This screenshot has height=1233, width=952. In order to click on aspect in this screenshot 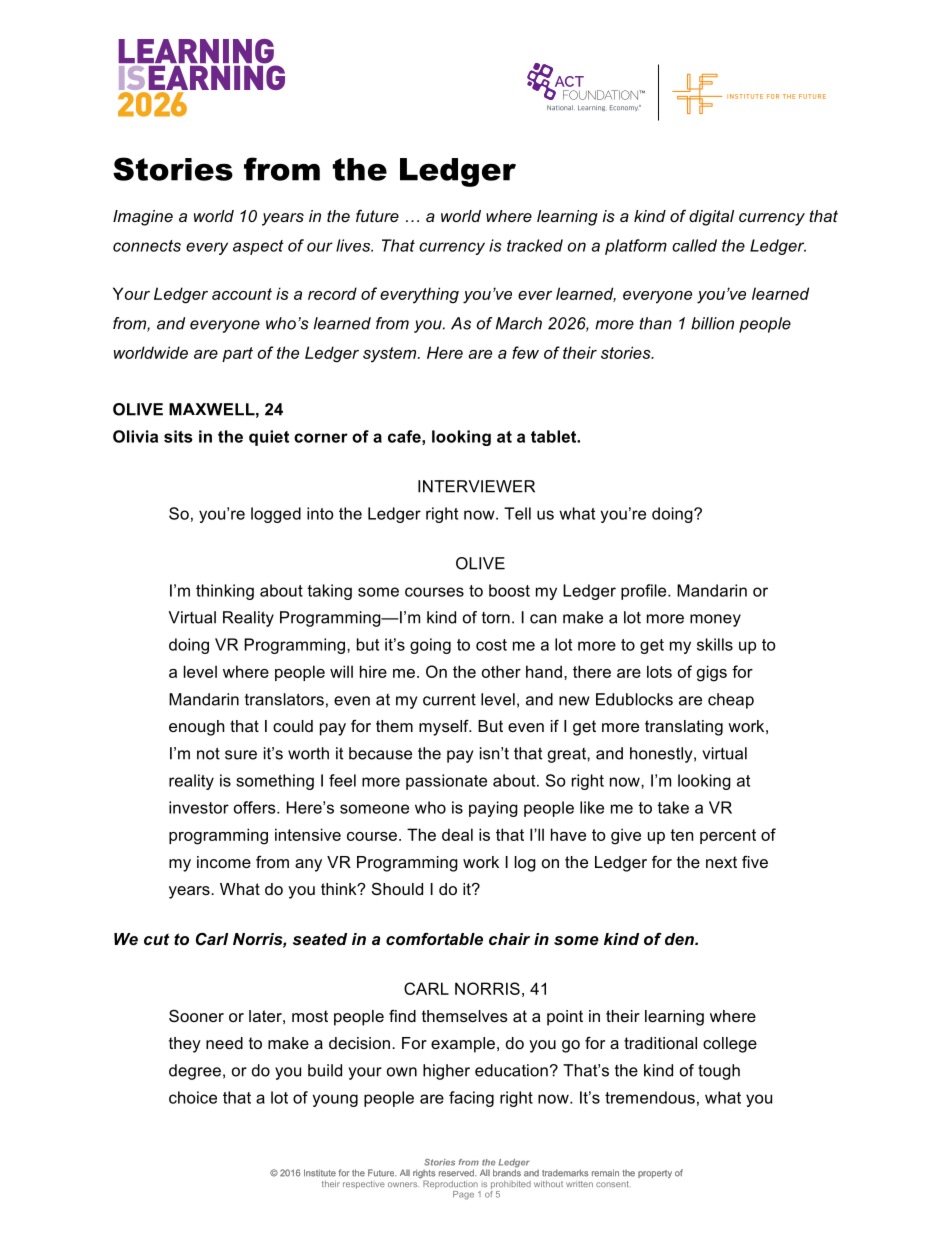, I will do `click(258, 247)`.
